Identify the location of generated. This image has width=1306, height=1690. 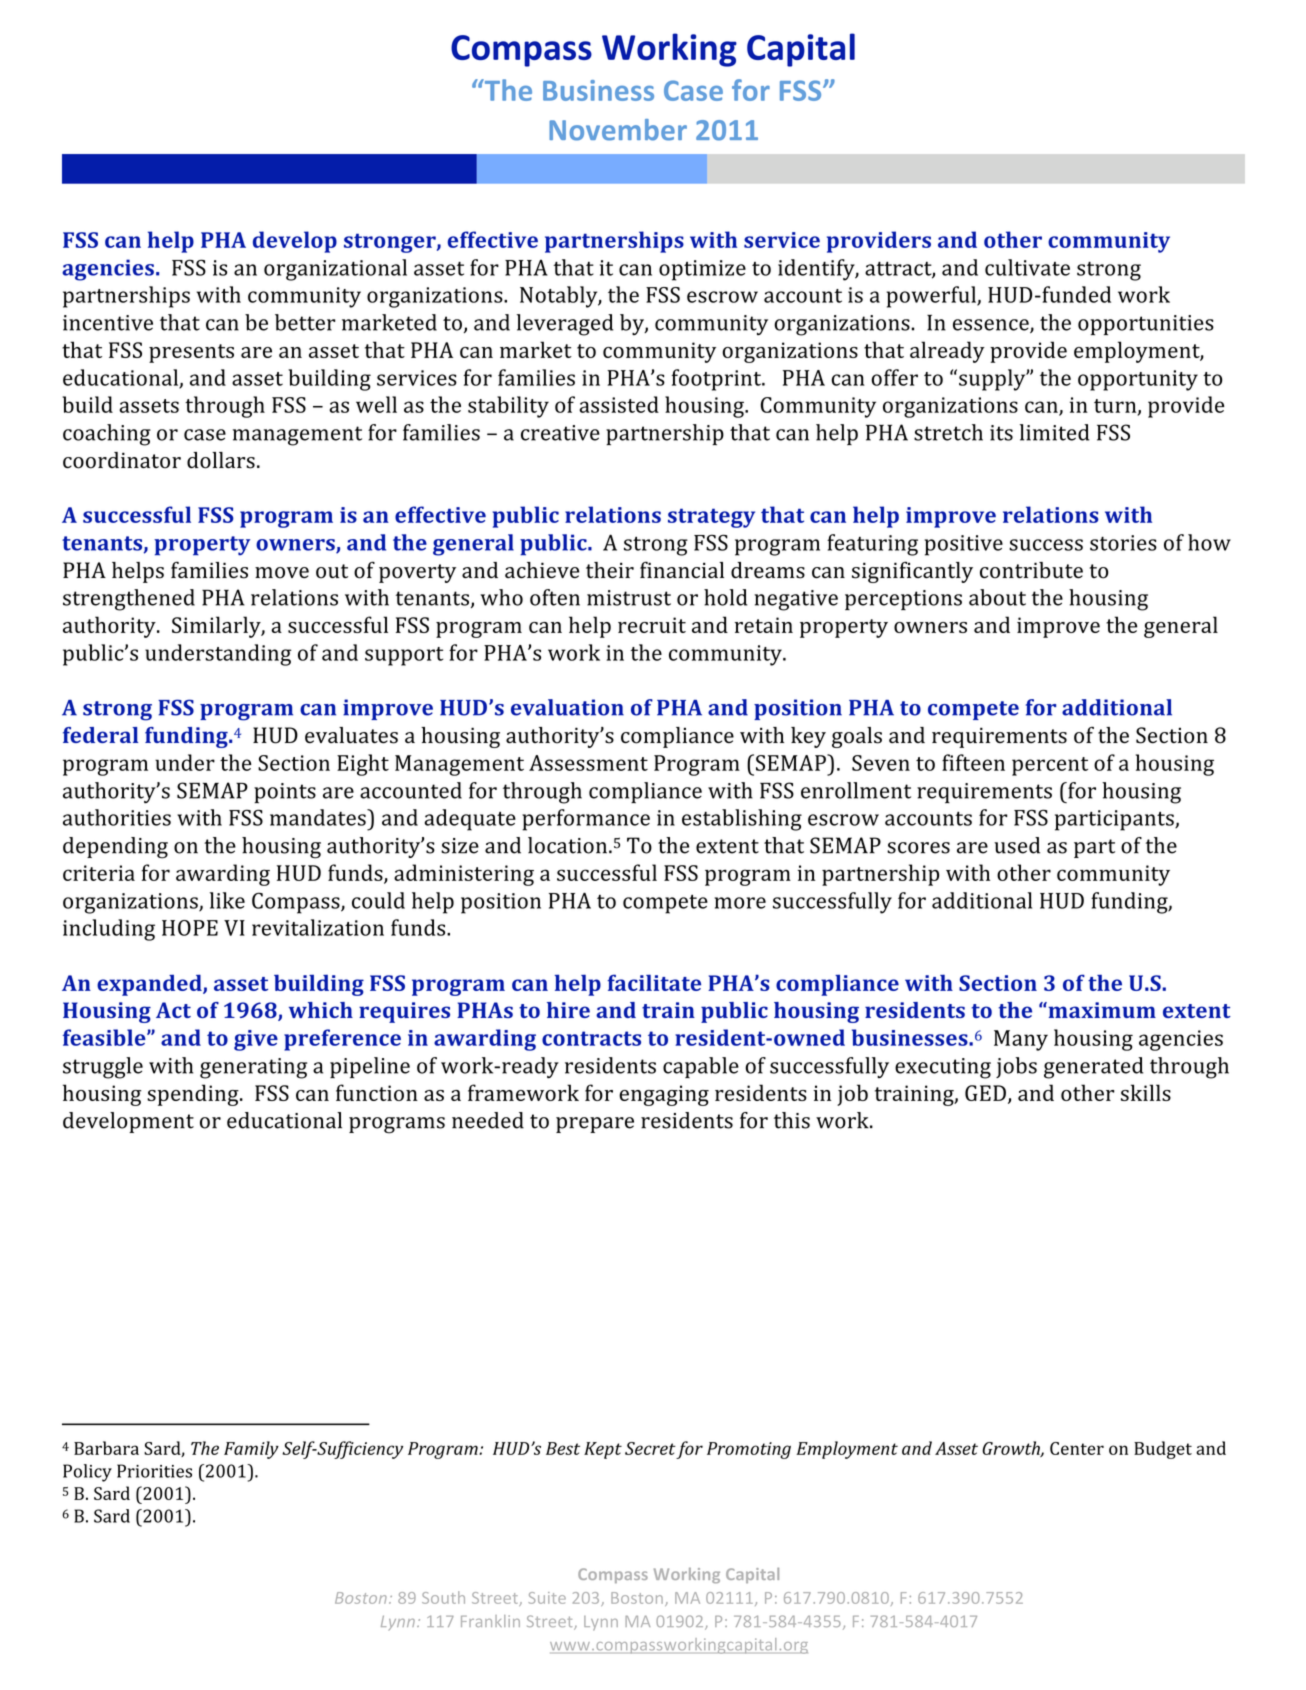
(1093, 1068).
